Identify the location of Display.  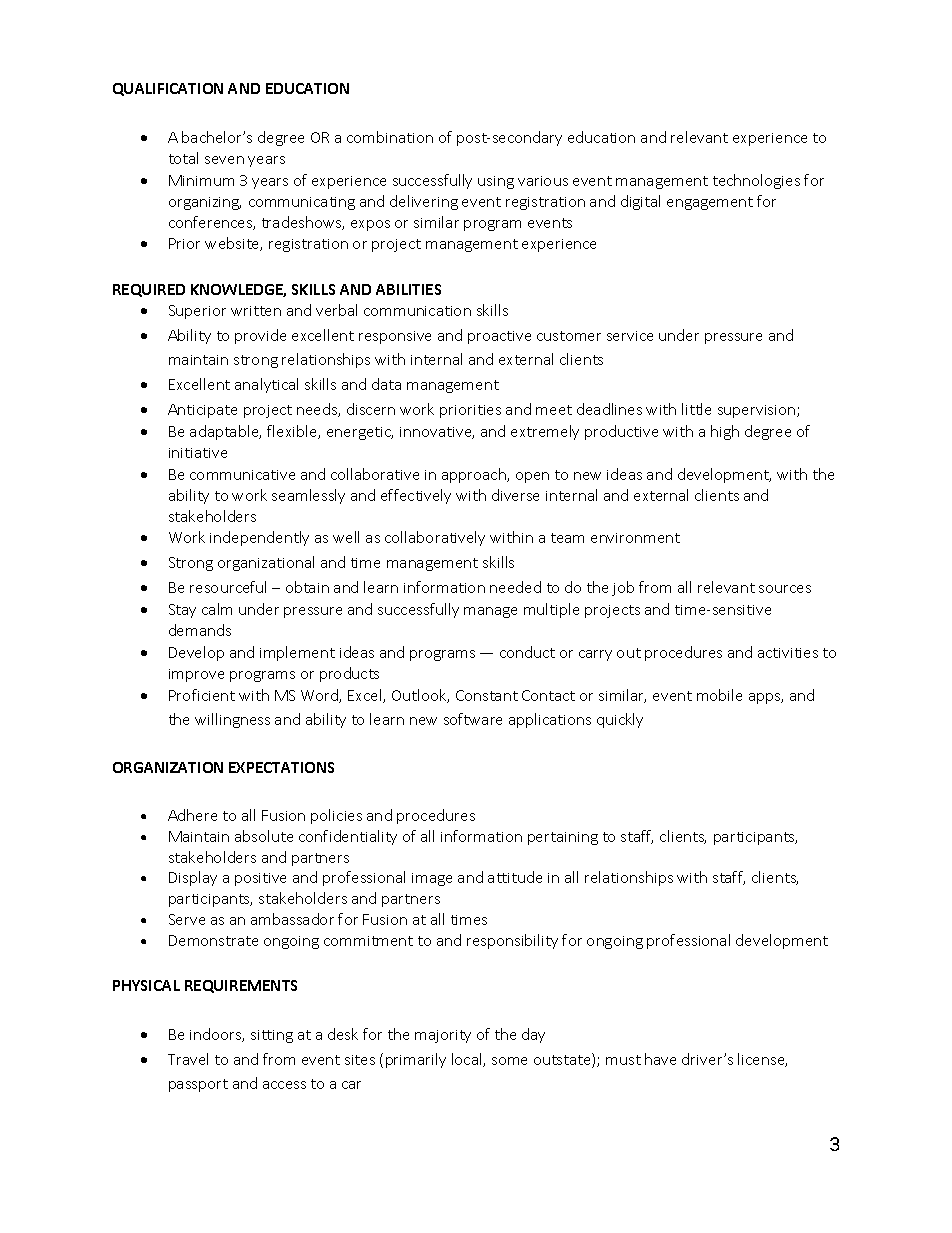
(193, 878).
